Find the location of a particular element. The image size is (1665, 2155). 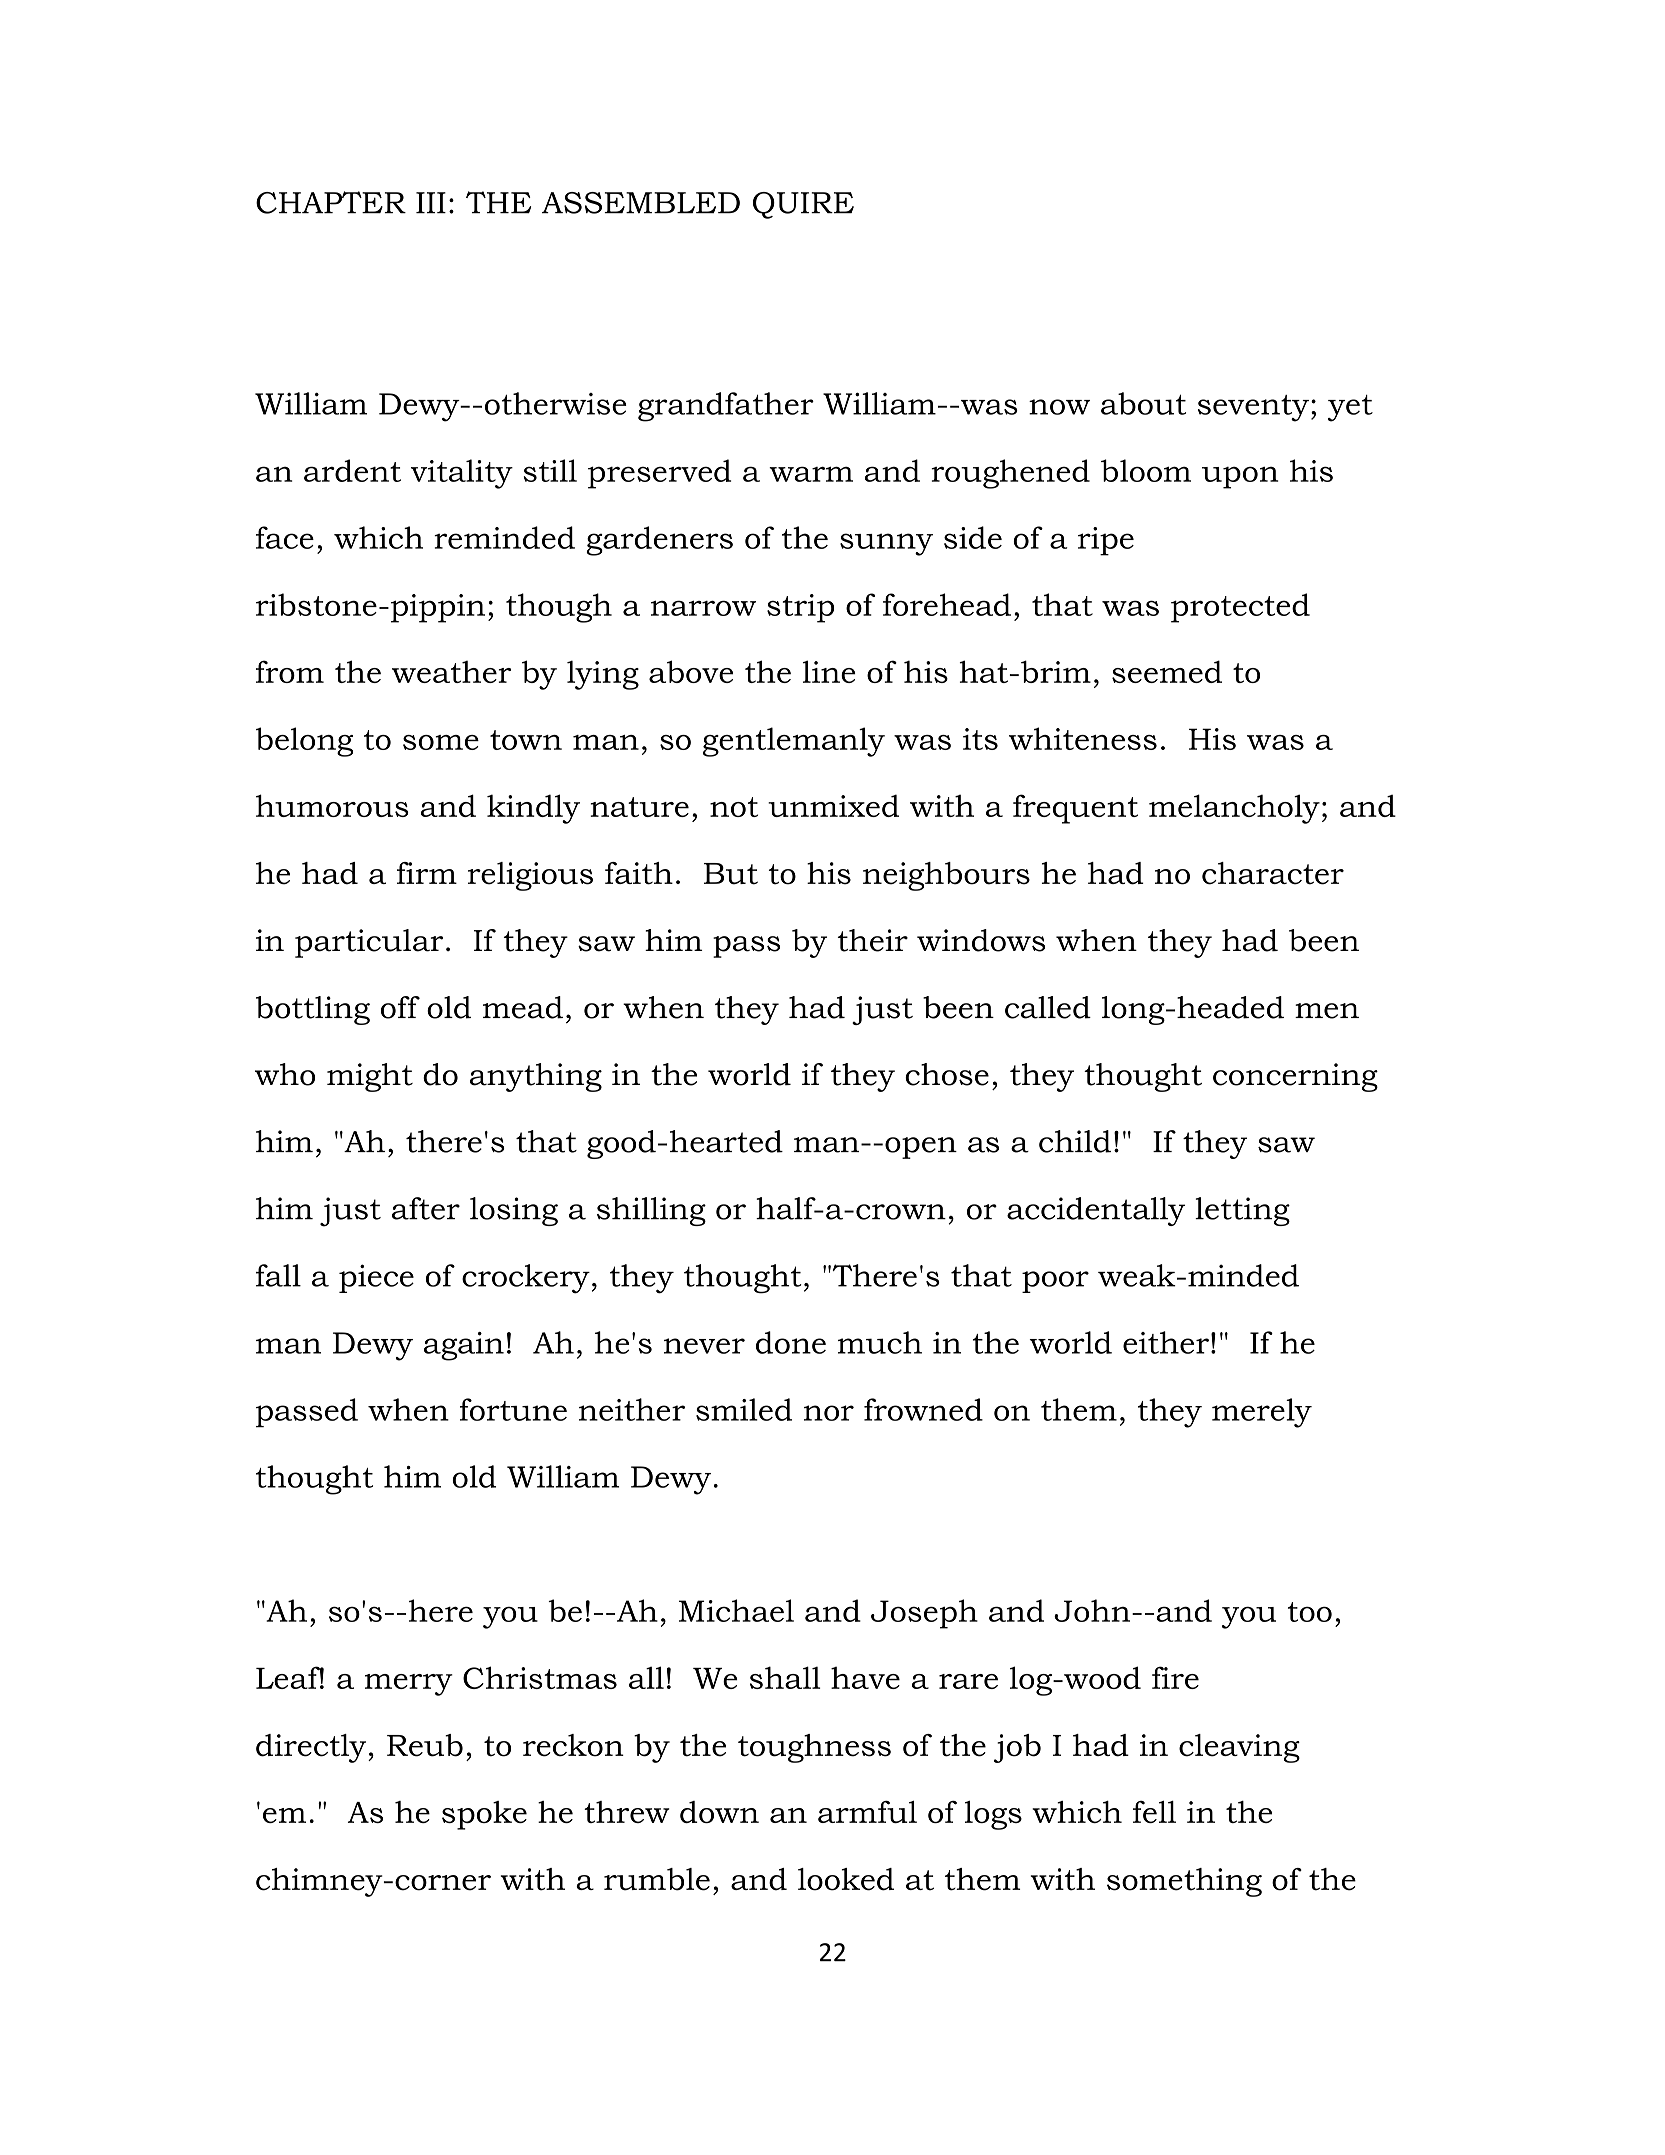

chose is located at coordinates (947, 1074).
